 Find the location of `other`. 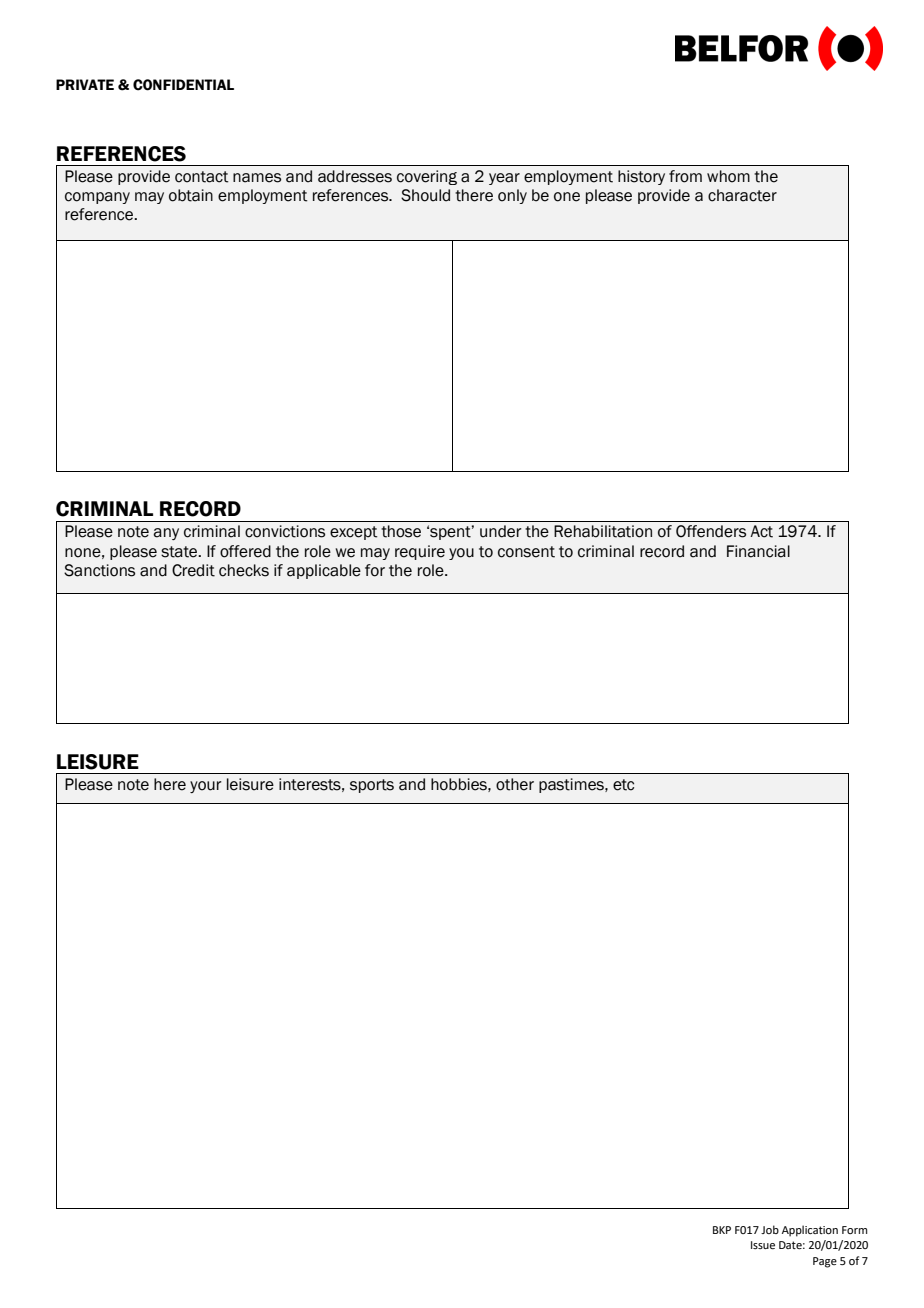

other is located at coordinates (515, 784).
